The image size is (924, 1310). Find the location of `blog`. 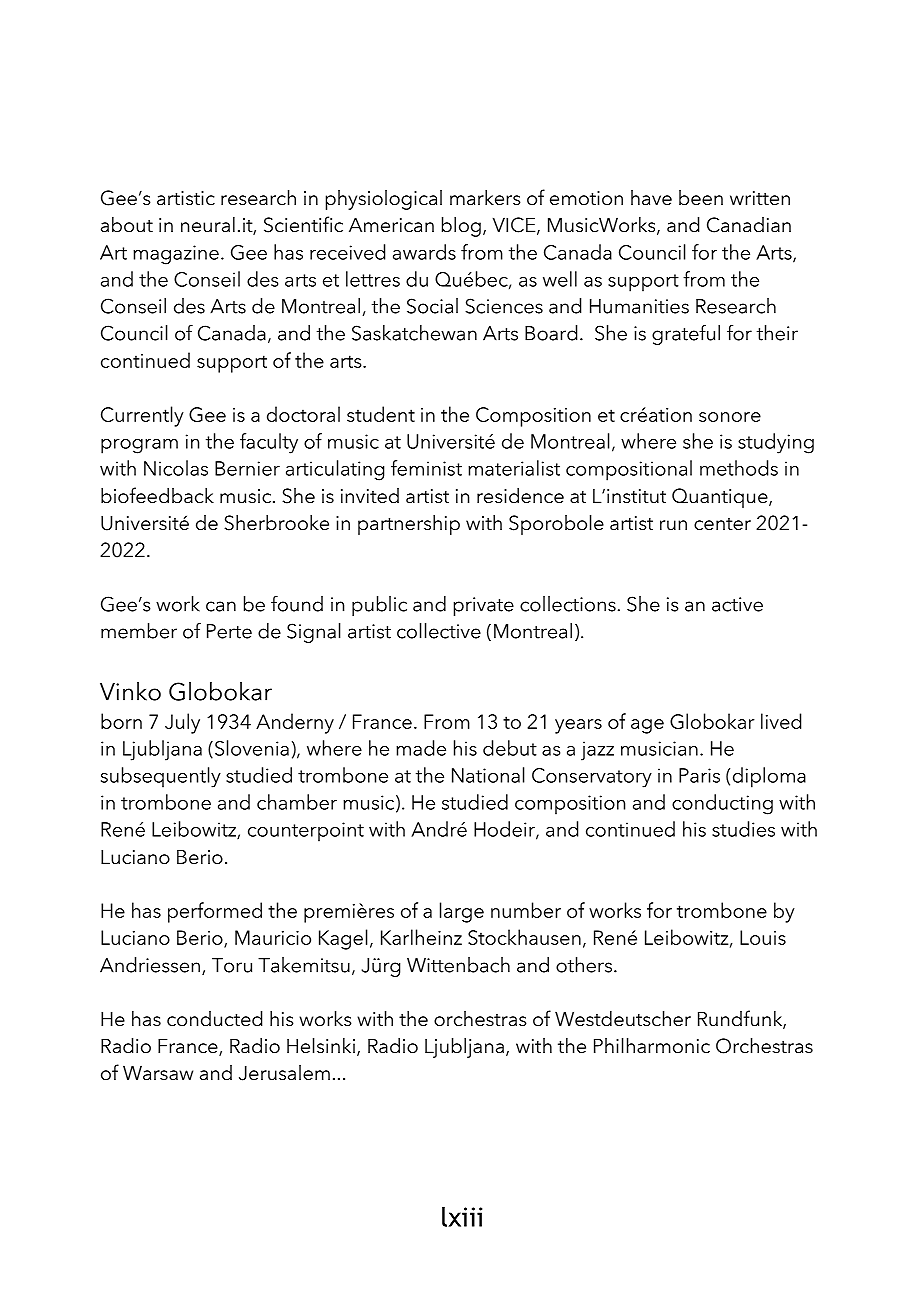

blog is located at coordinates (461, 227).
